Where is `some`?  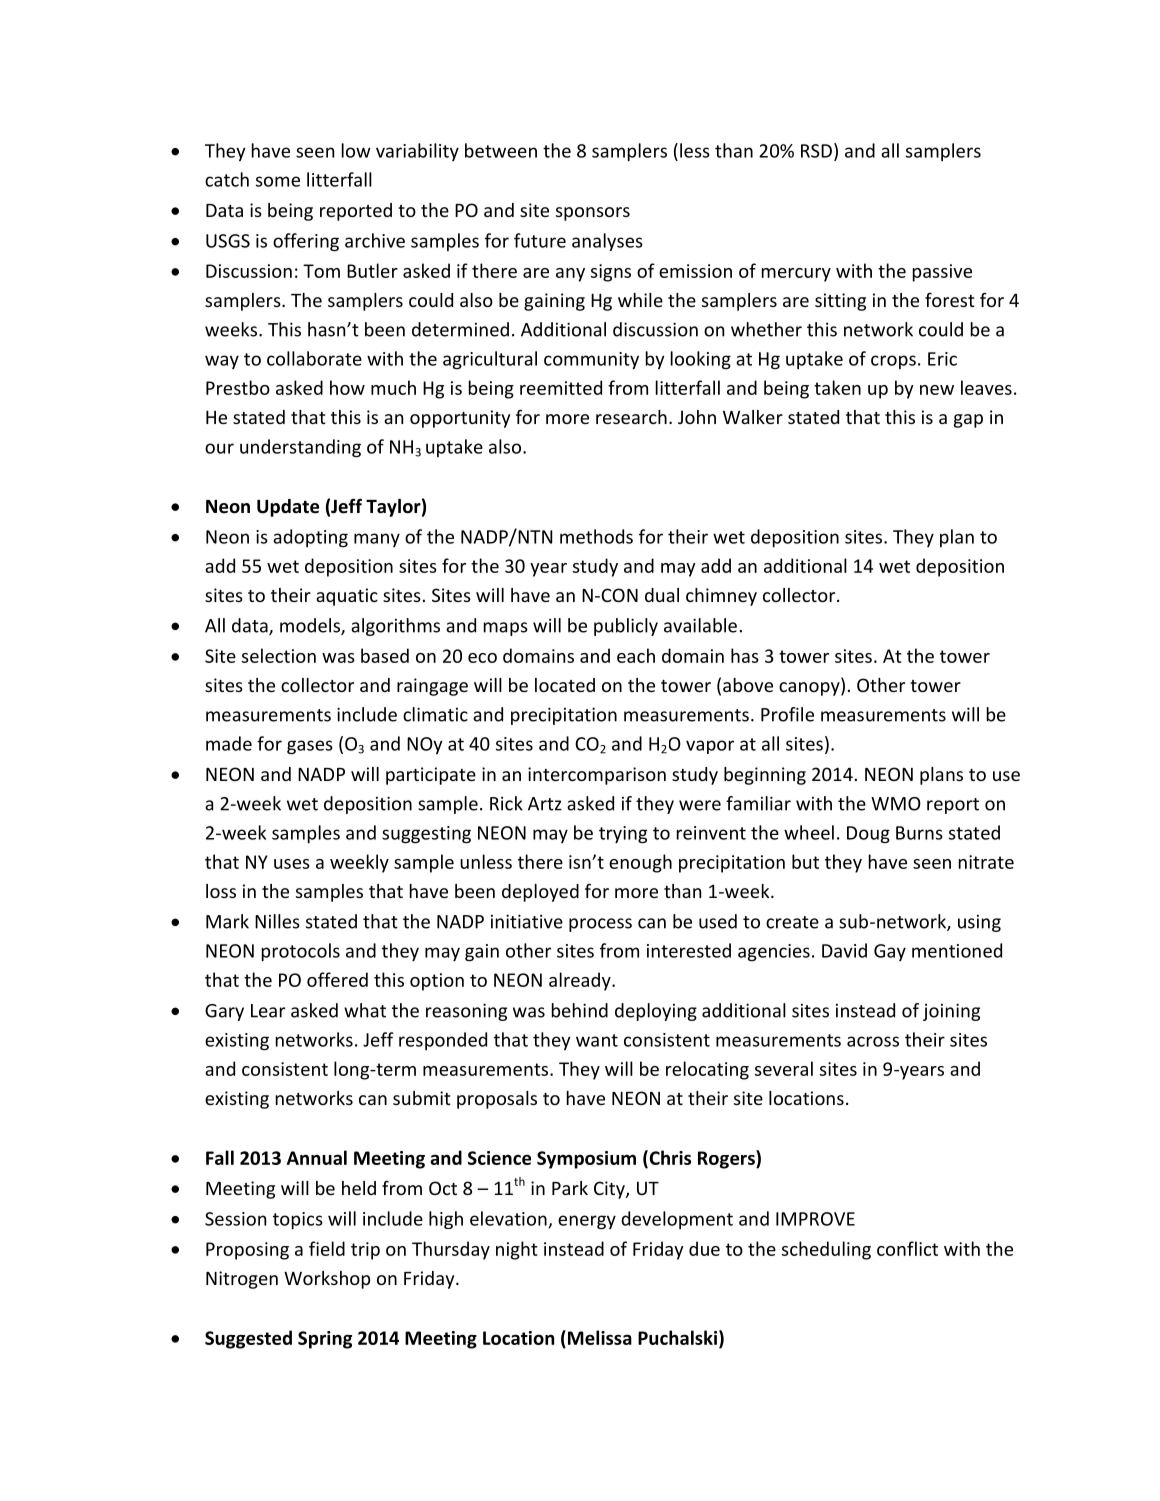 some is located at coordinates (278, 181).
